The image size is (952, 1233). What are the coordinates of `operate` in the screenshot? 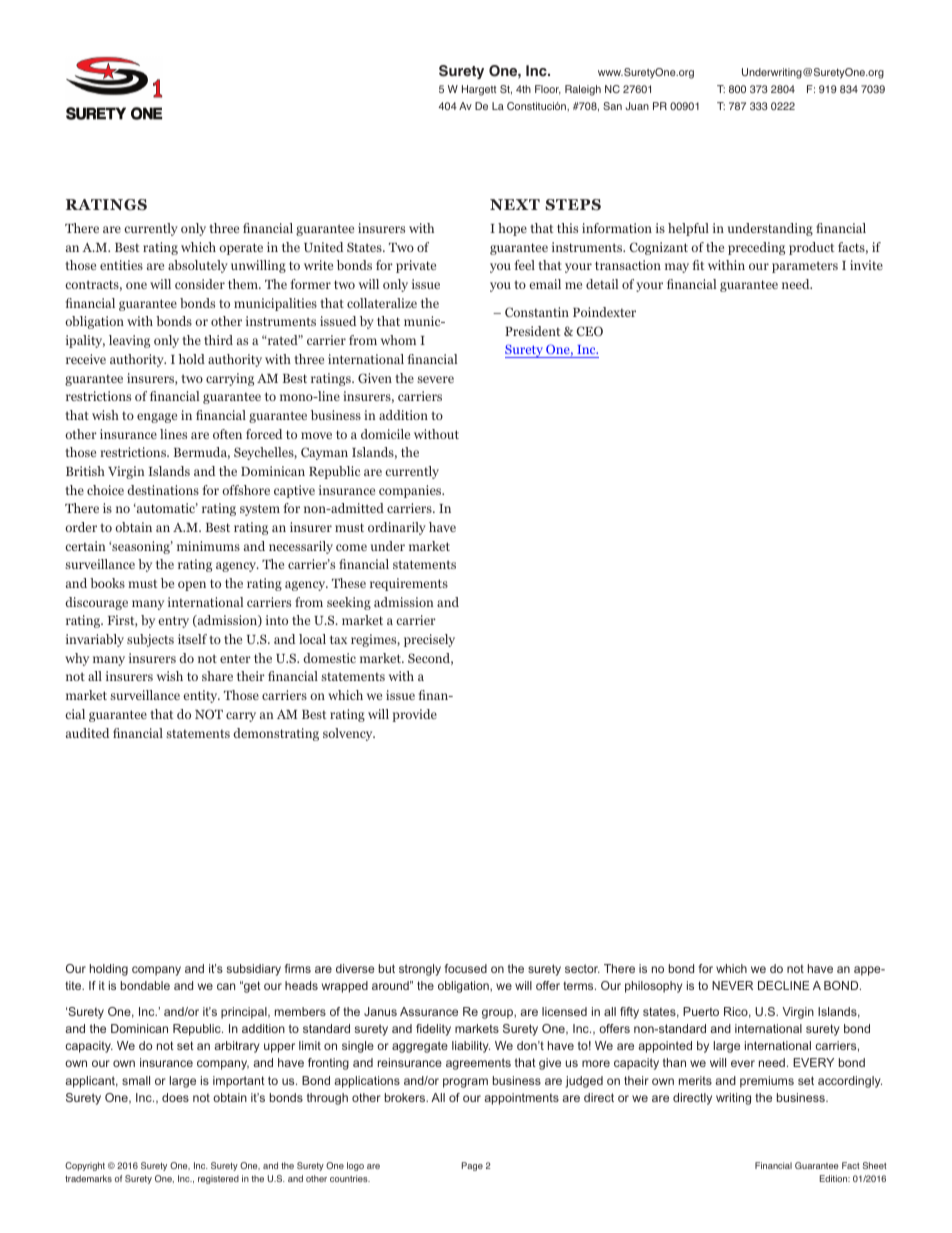 It's located at (241, 249).
